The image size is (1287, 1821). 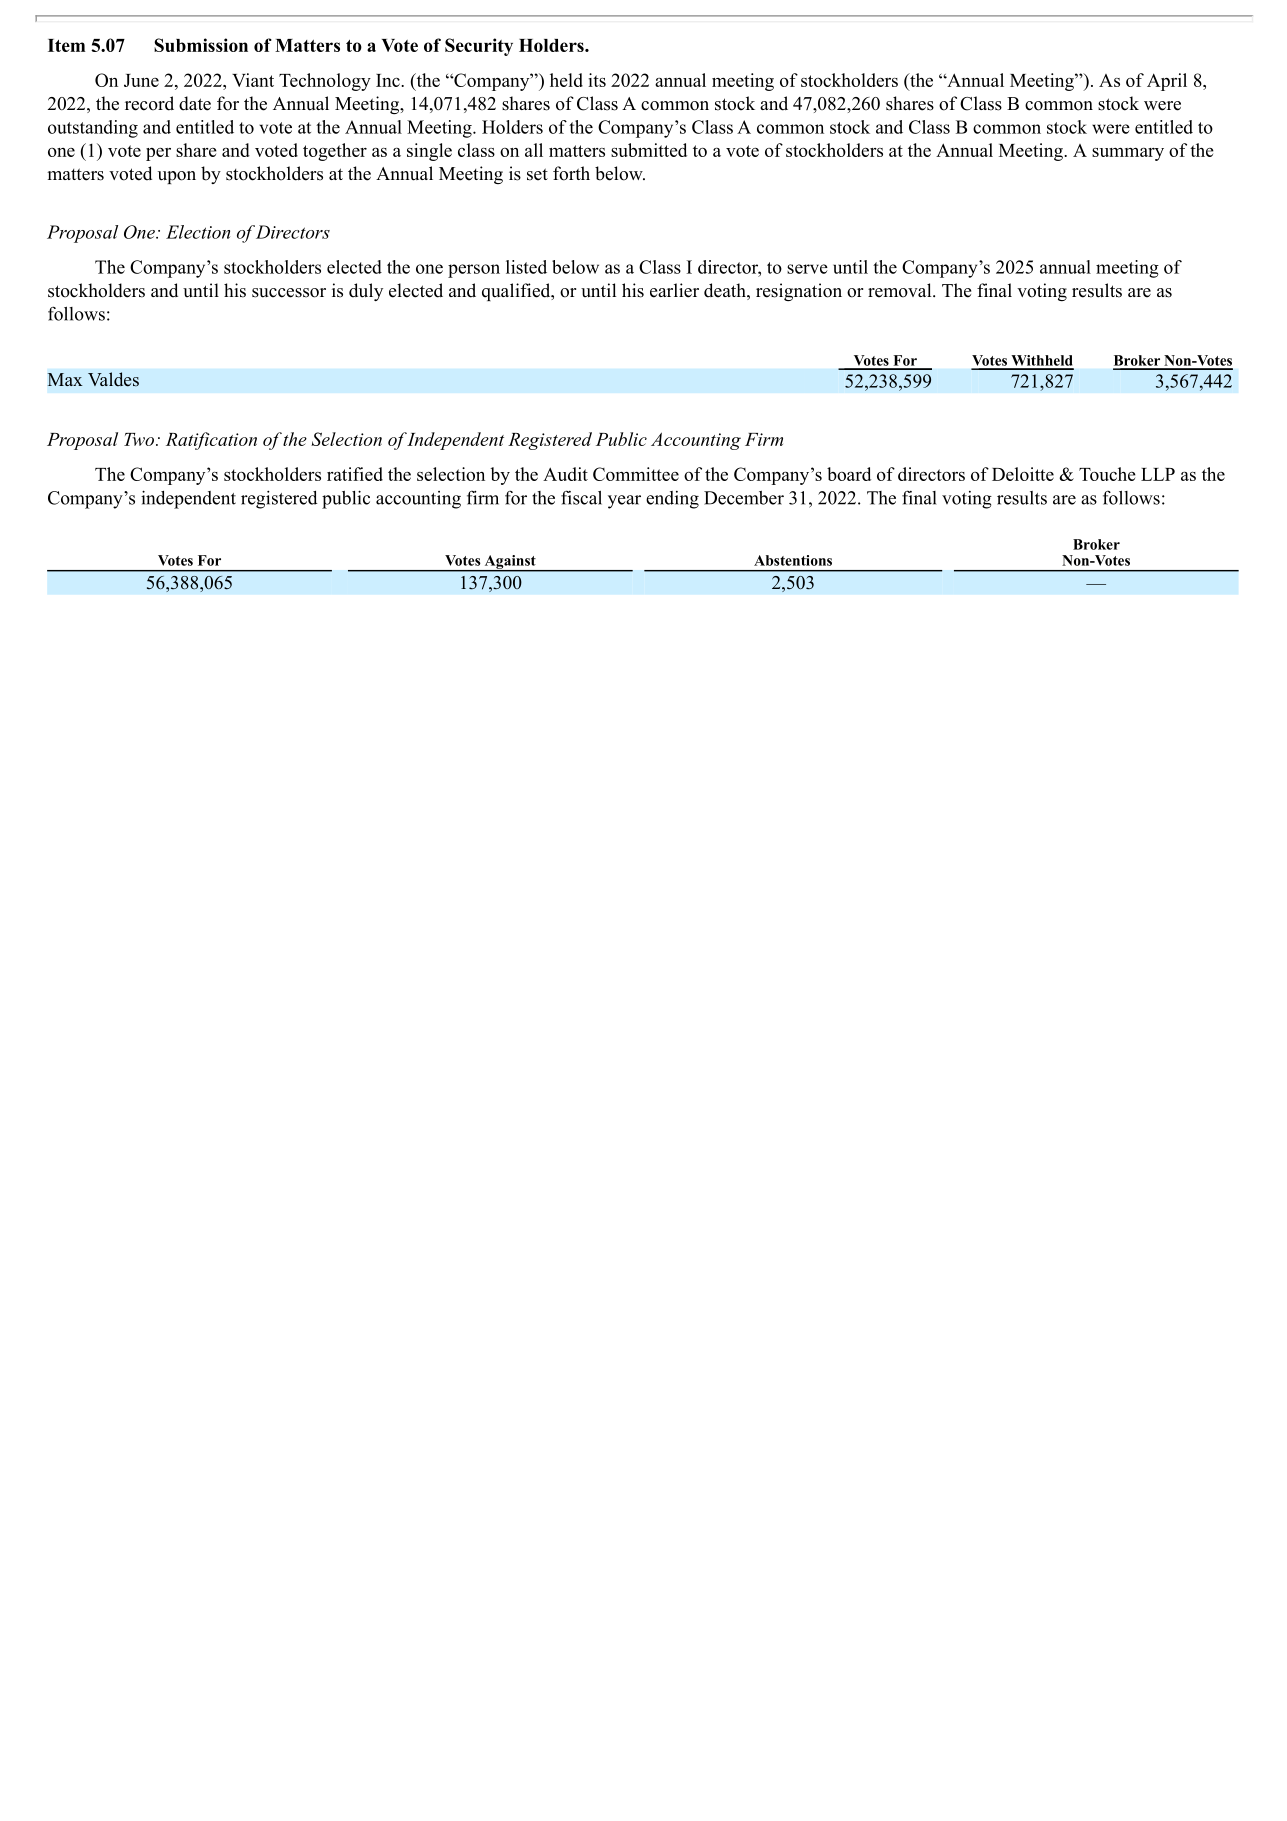 What do you see at coordinates (597, 80) in the document?
I see `its` at bounding box center [597, 80].
